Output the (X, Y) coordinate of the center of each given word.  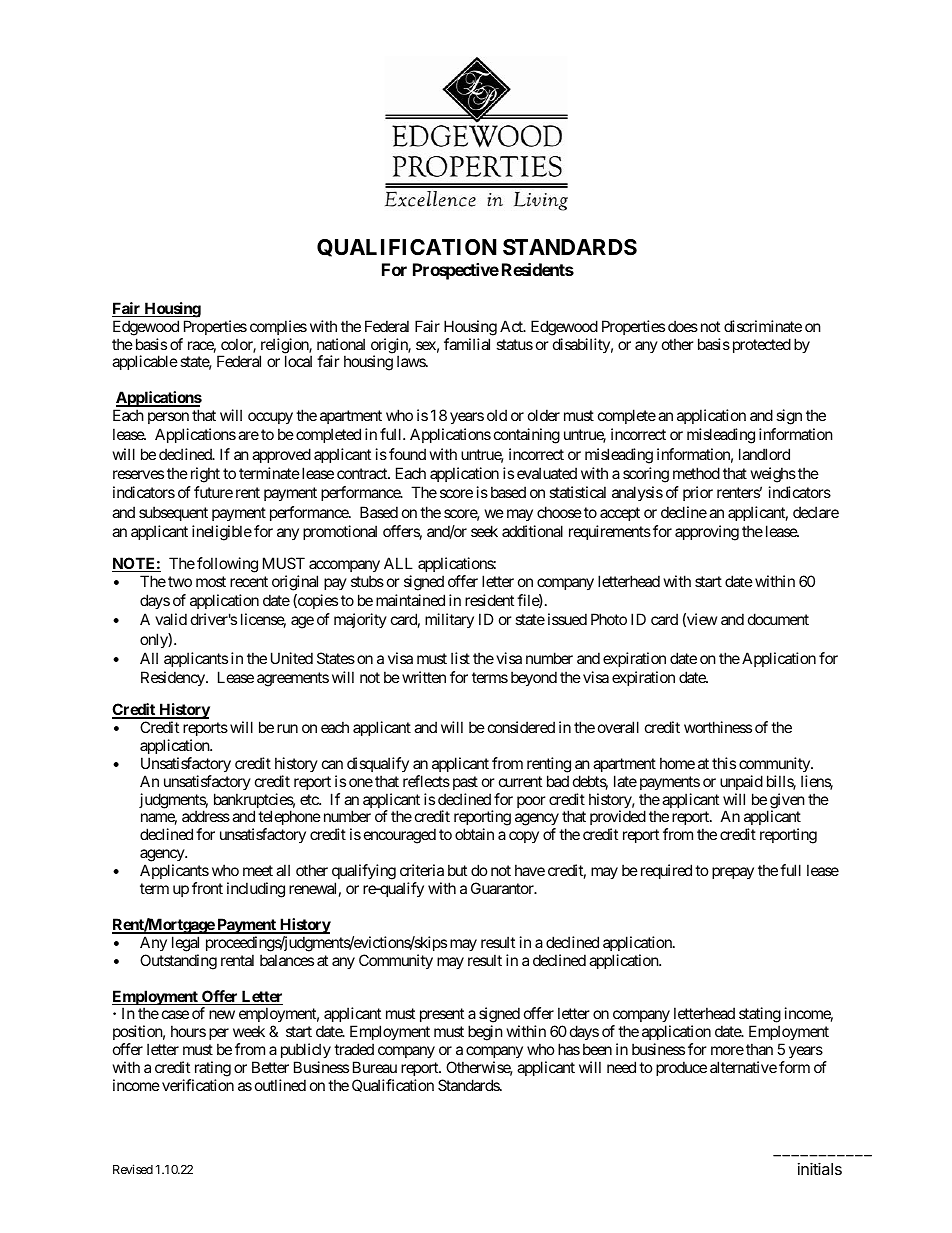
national (341, 344)
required (664, 871)
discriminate (763, 326)
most (211, 581)
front (207, 888)
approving (707, 533)
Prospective (456, 271)
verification (198, 1085)
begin (485, 1033)
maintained (410, 600)
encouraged (400, 836)
